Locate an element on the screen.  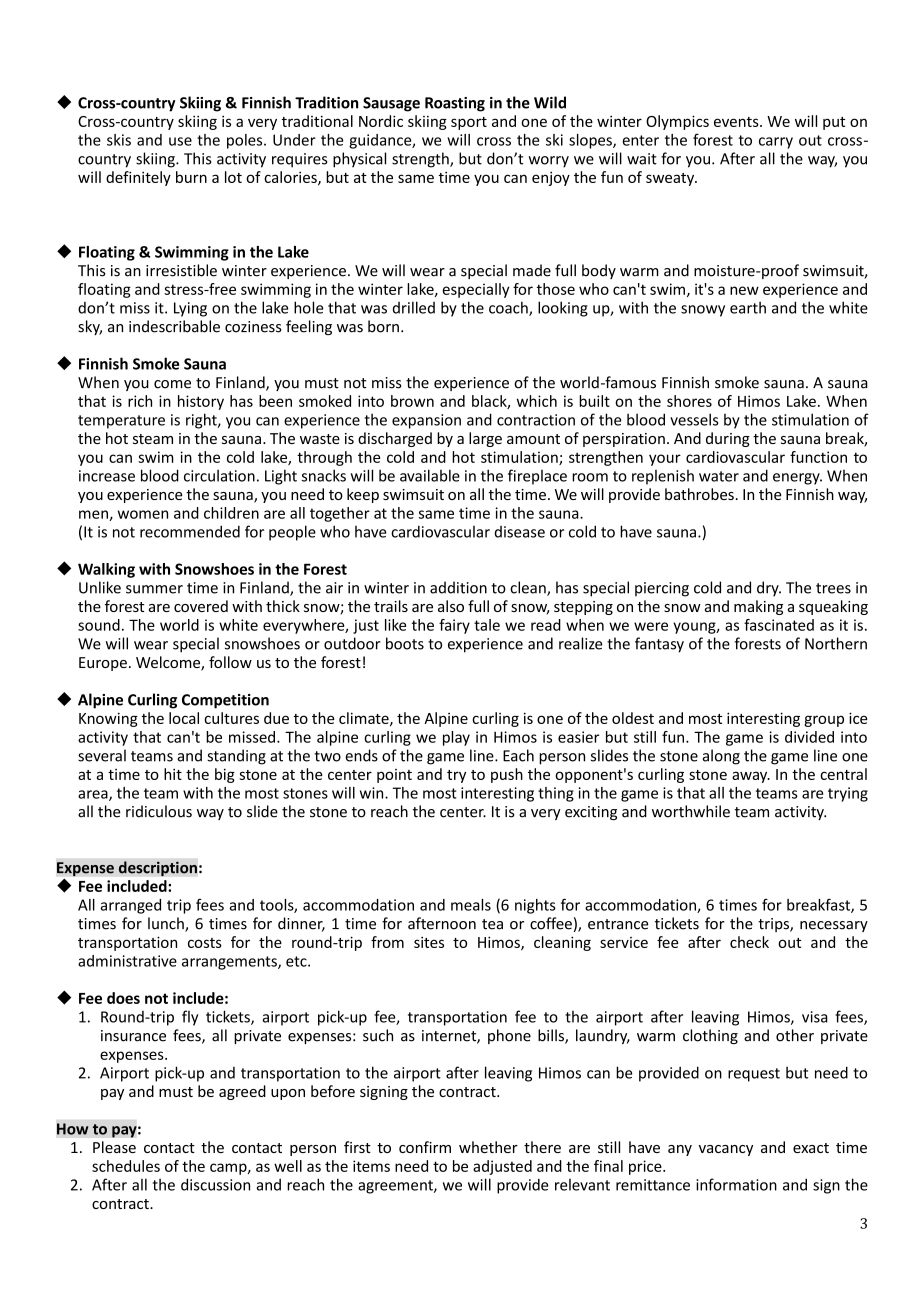
fascinated is located at coordinates (779, 625).
